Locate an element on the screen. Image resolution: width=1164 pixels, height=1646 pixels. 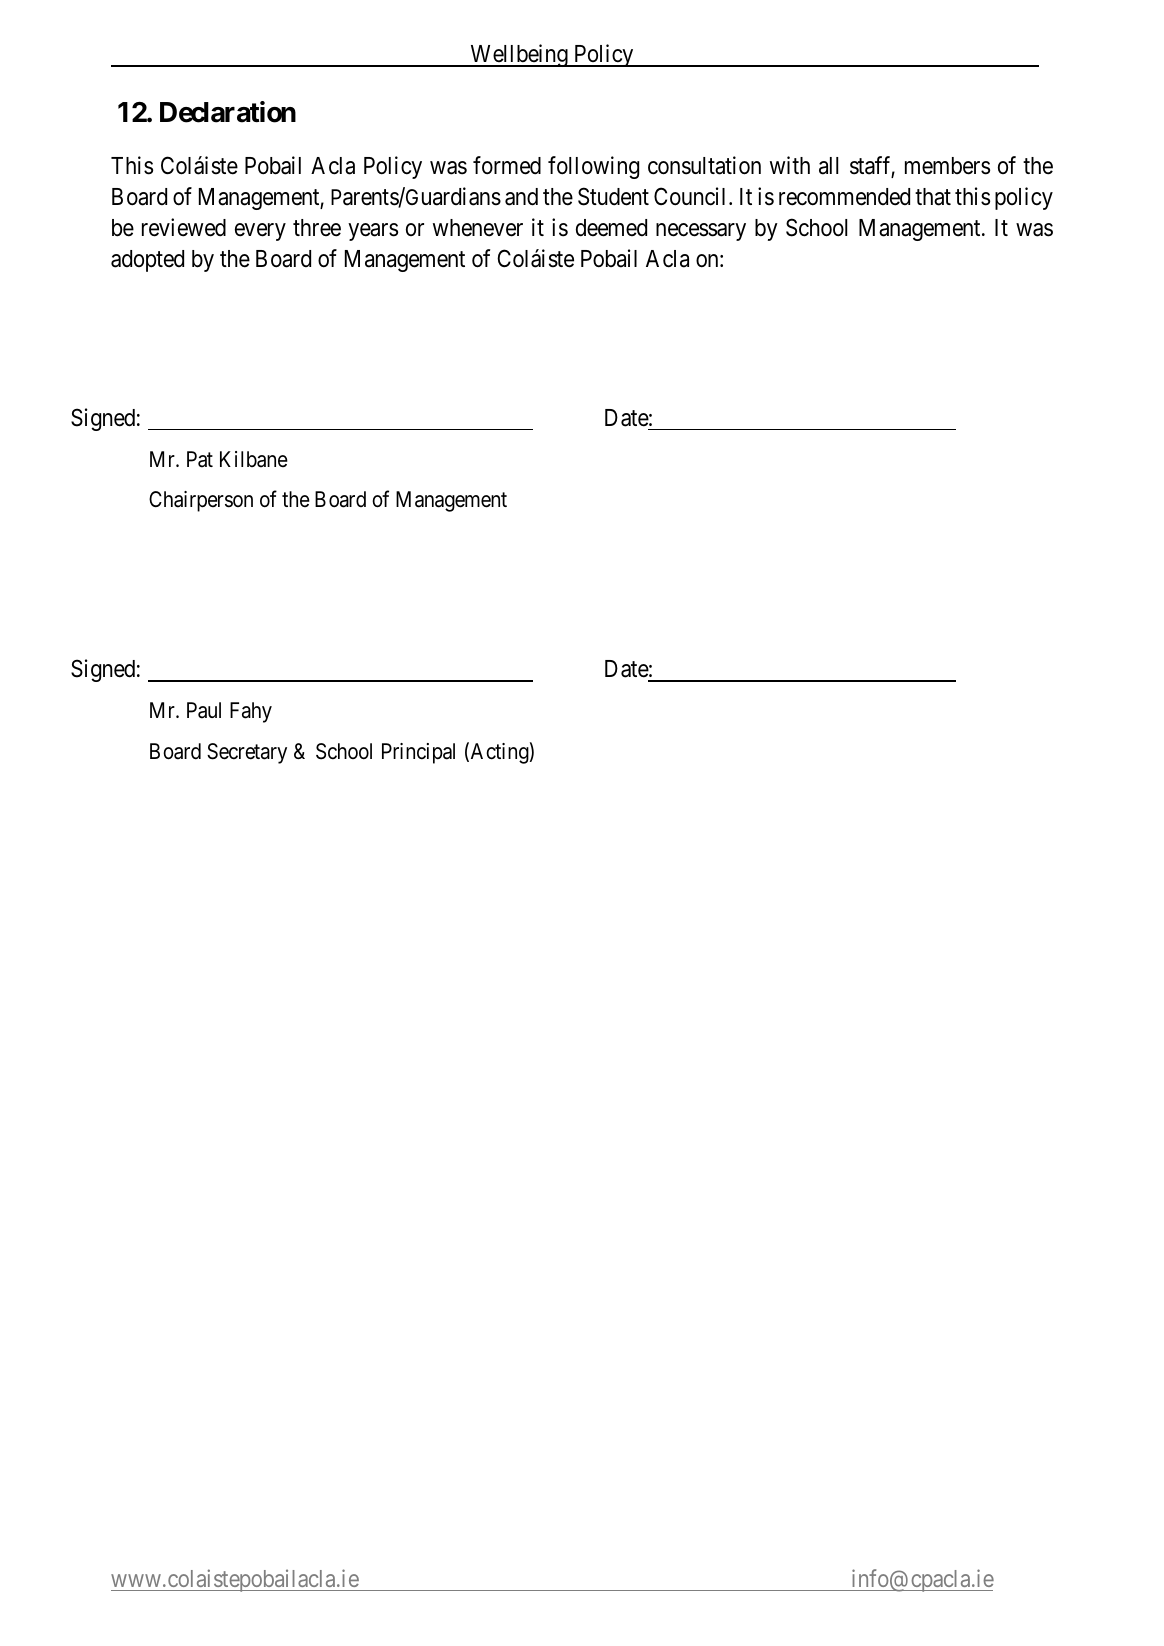
Secretary is located at coordinates (247, 753).
